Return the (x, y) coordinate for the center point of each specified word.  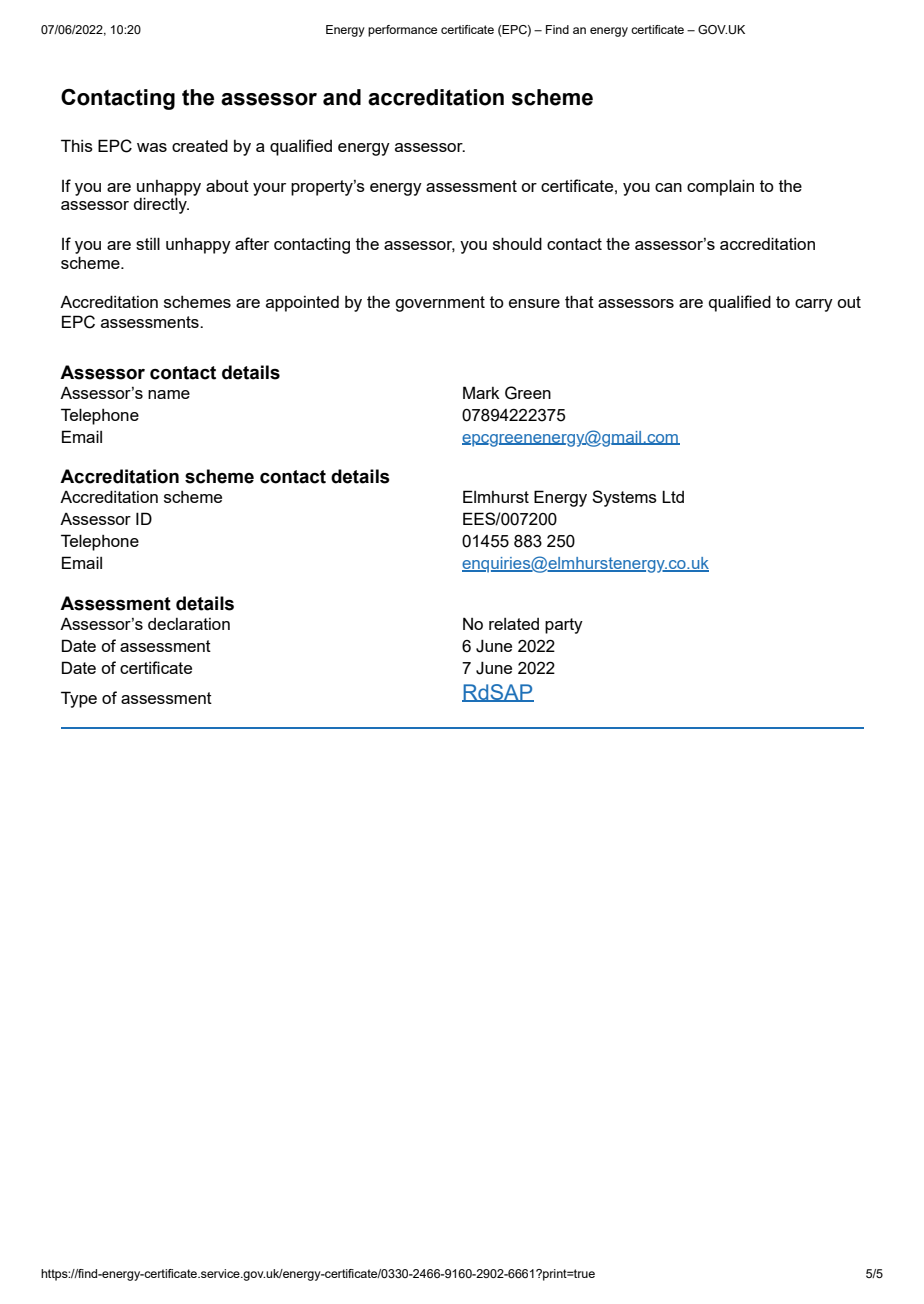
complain (720, 187)
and (342, 97)
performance (402, 31)
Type (79, 699)
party (564, 626)
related (514, 624)
